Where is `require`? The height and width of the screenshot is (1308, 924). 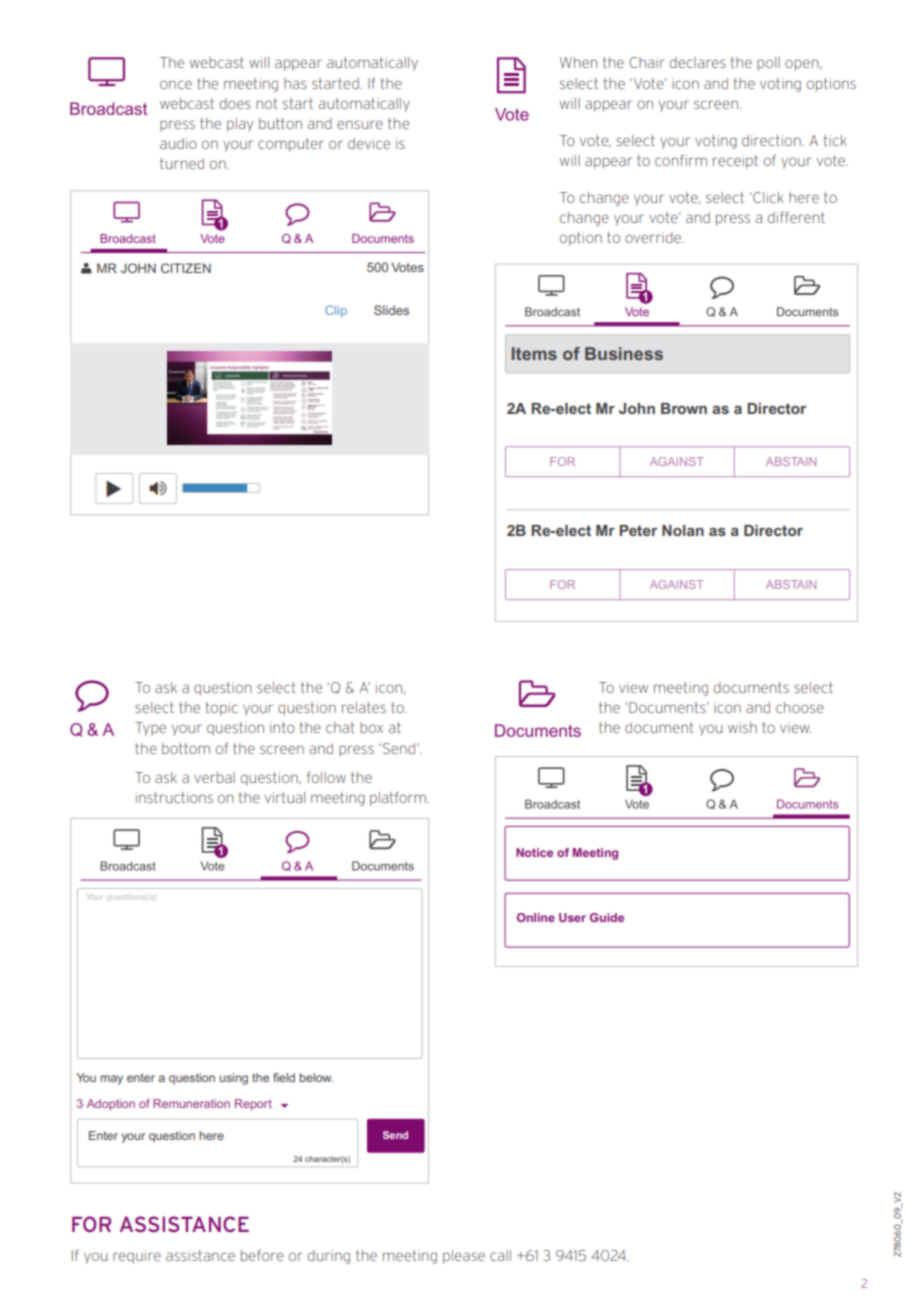 require is located at coordinates (137, 1257).
